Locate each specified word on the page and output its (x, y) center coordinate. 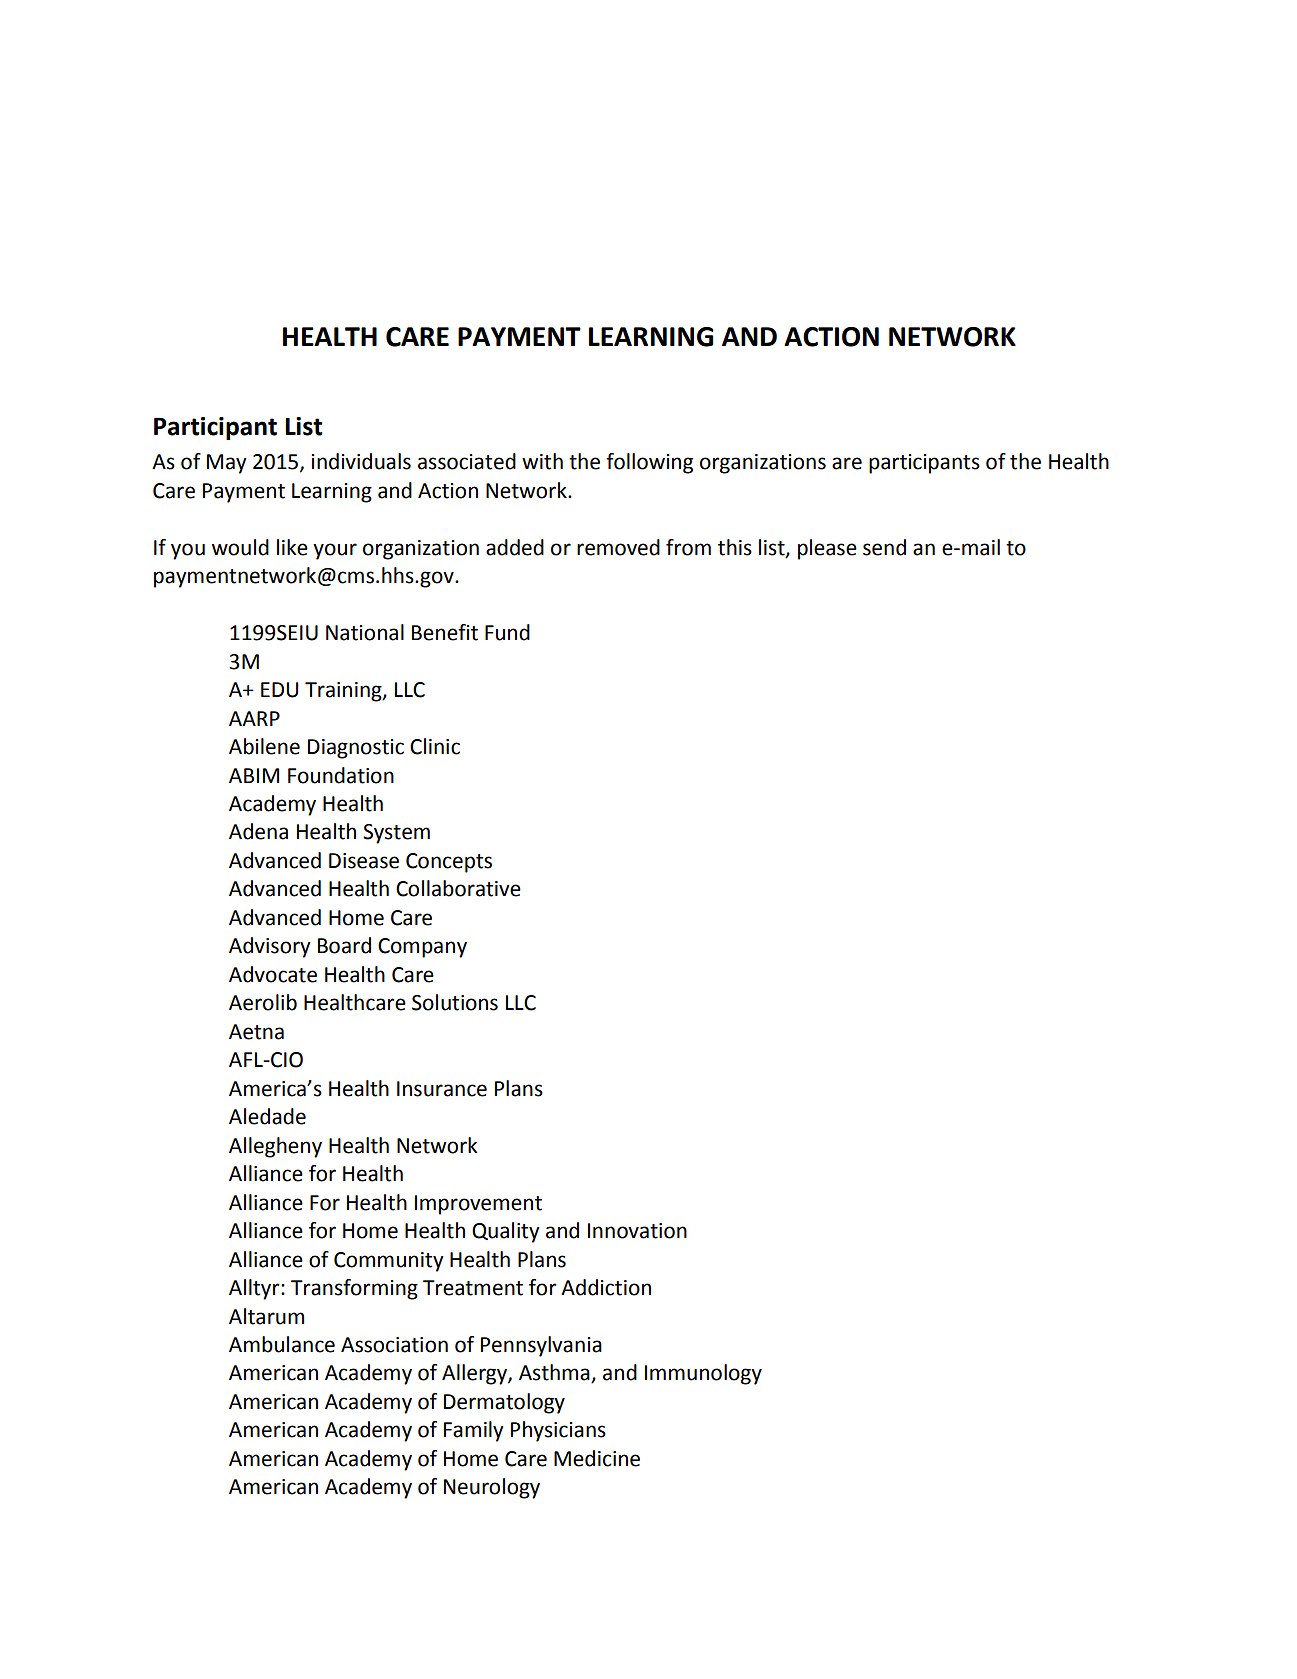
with (542, 461)
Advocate (273, 974)
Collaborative (458, 888)
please (827, 549)
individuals (361, 461)
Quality (506, 1232)
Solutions (455, 1002)
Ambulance (282, 1344)
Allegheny (275, 1147)
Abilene (264, 746)
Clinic (435, 746)
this (735, 547)
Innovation (637, 1231)
